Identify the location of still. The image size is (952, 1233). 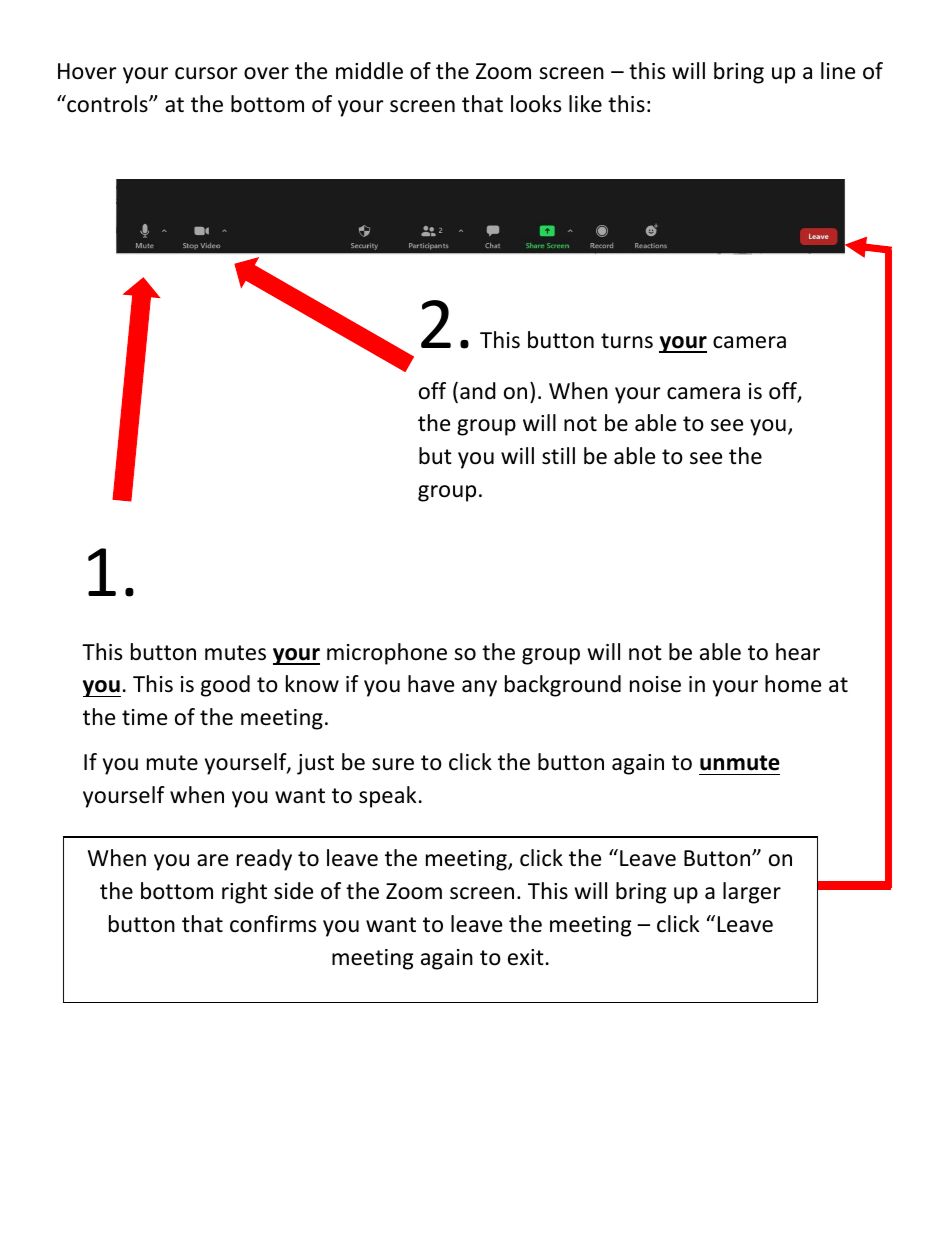
(558, 456).
